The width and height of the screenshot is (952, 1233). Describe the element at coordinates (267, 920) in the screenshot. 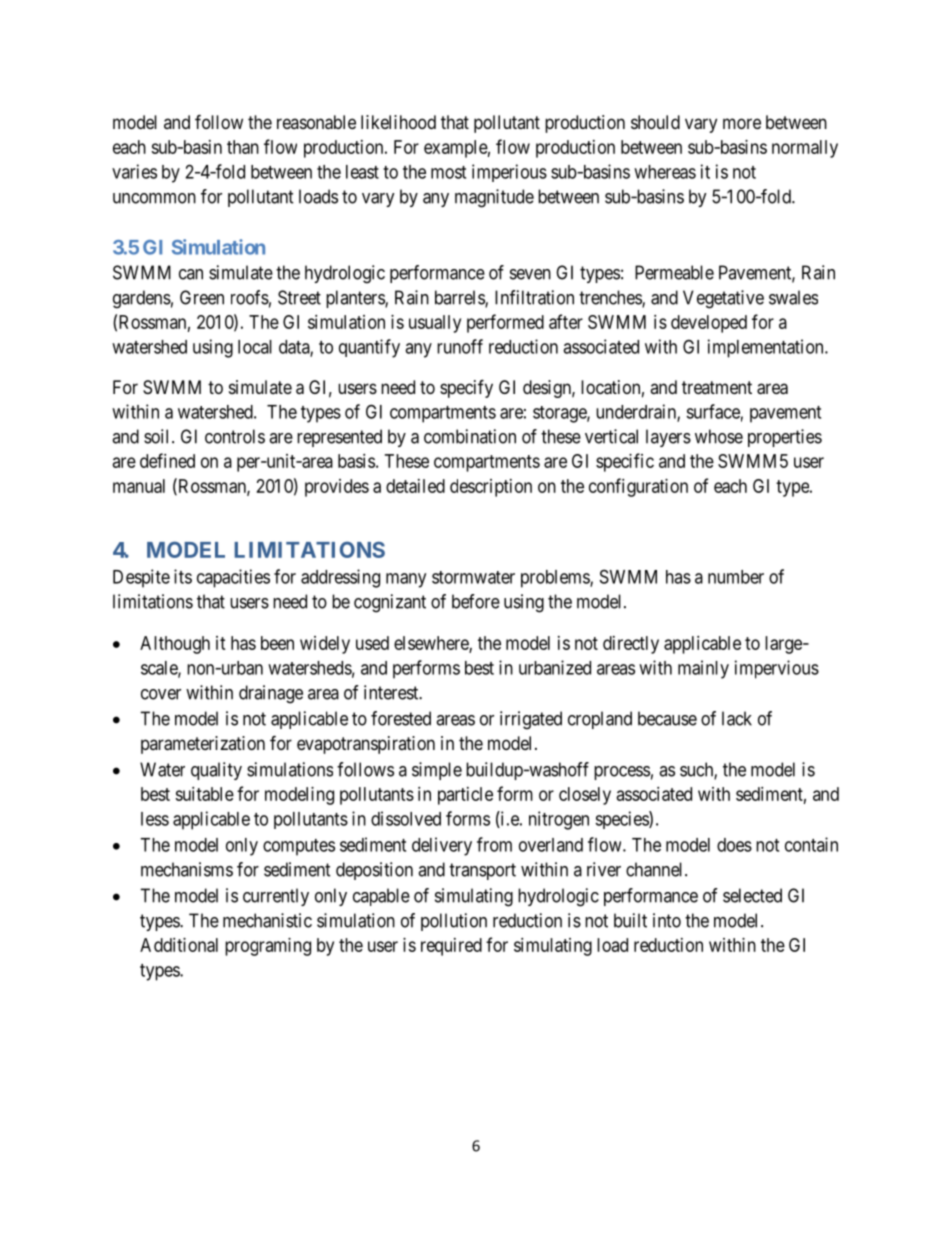

I see `mechanistic` at that location.
